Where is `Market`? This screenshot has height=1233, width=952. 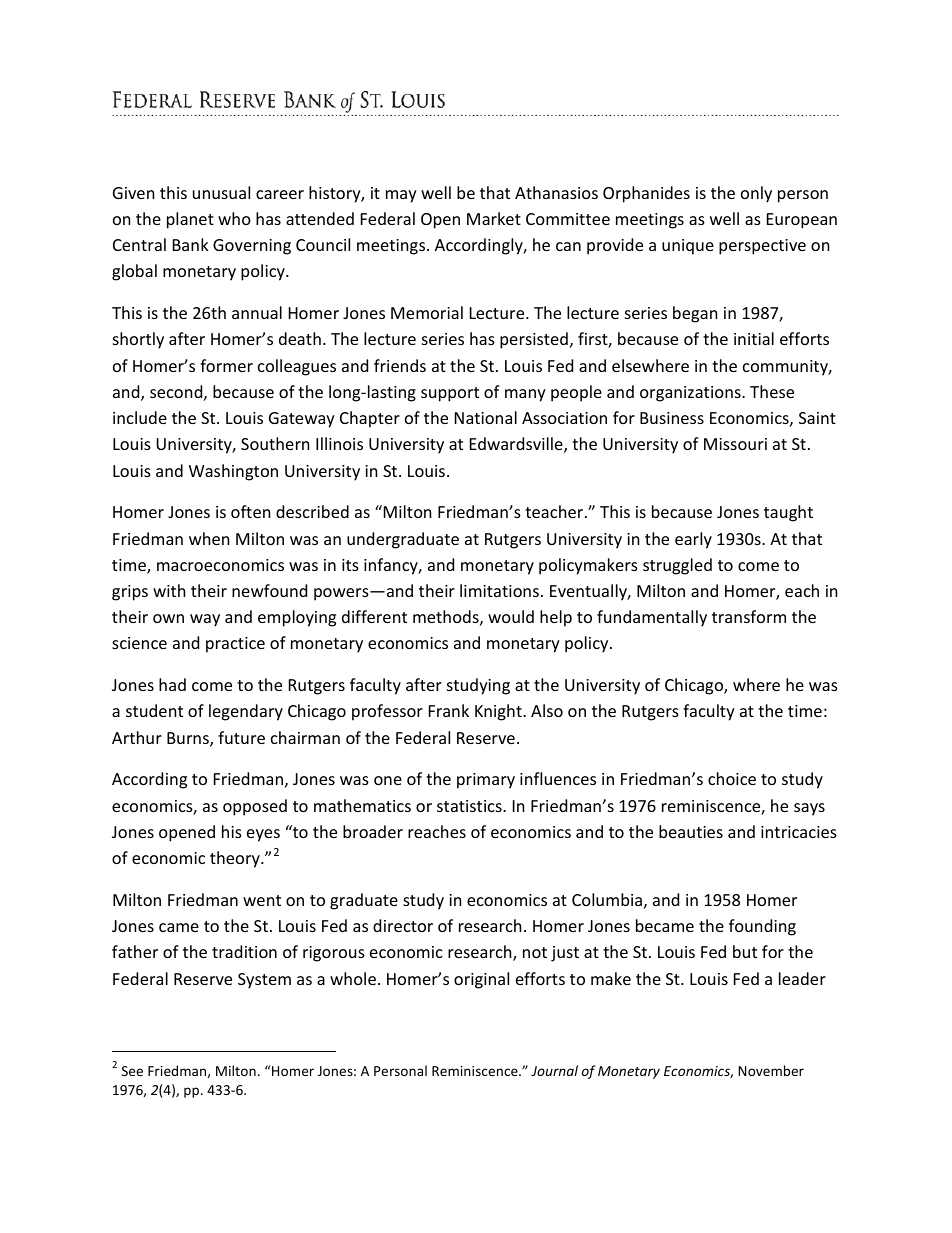
Market is located at coordinates (494, 218).
